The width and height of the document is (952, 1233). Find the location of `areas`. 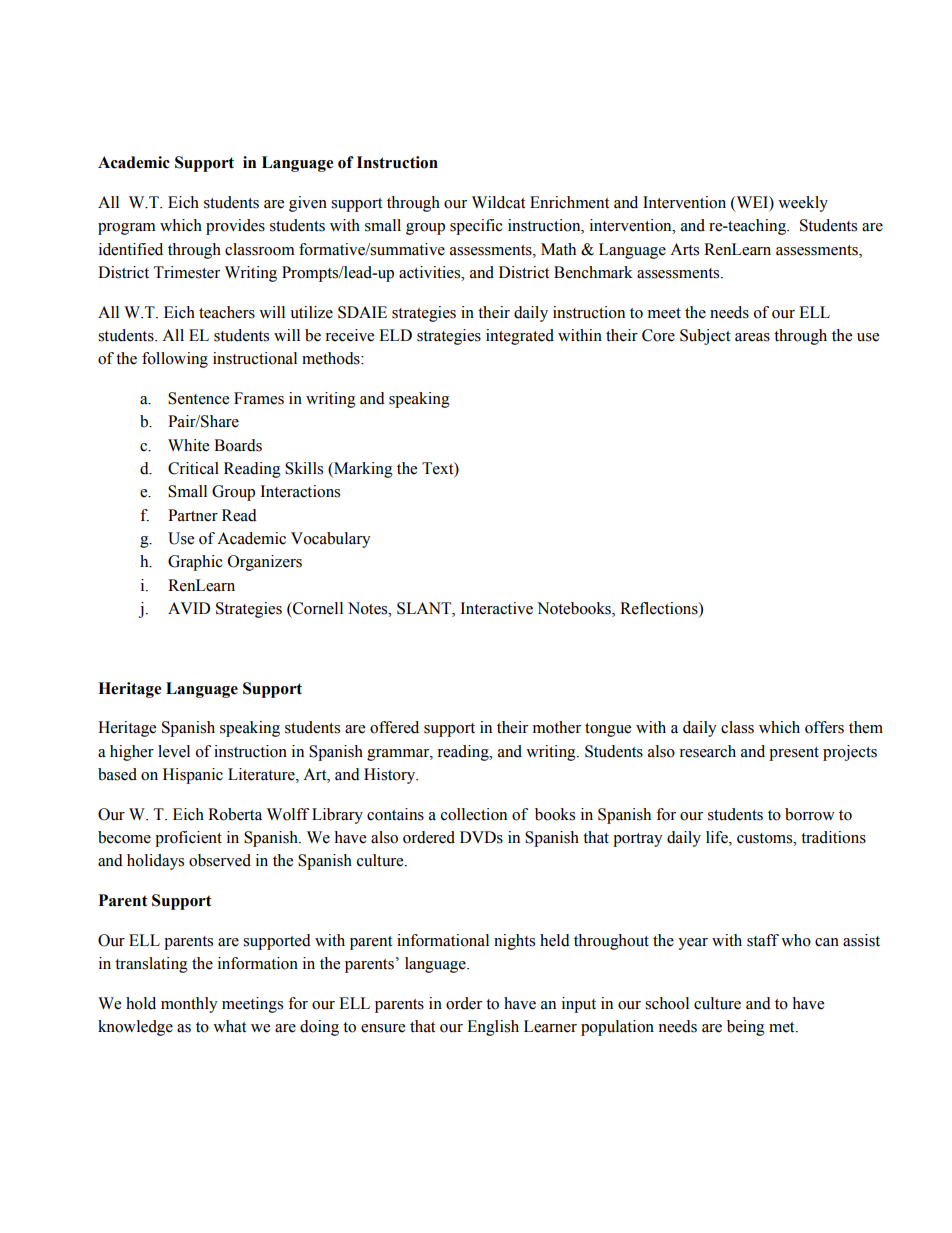

areas is located at coordinates (752, 337).
